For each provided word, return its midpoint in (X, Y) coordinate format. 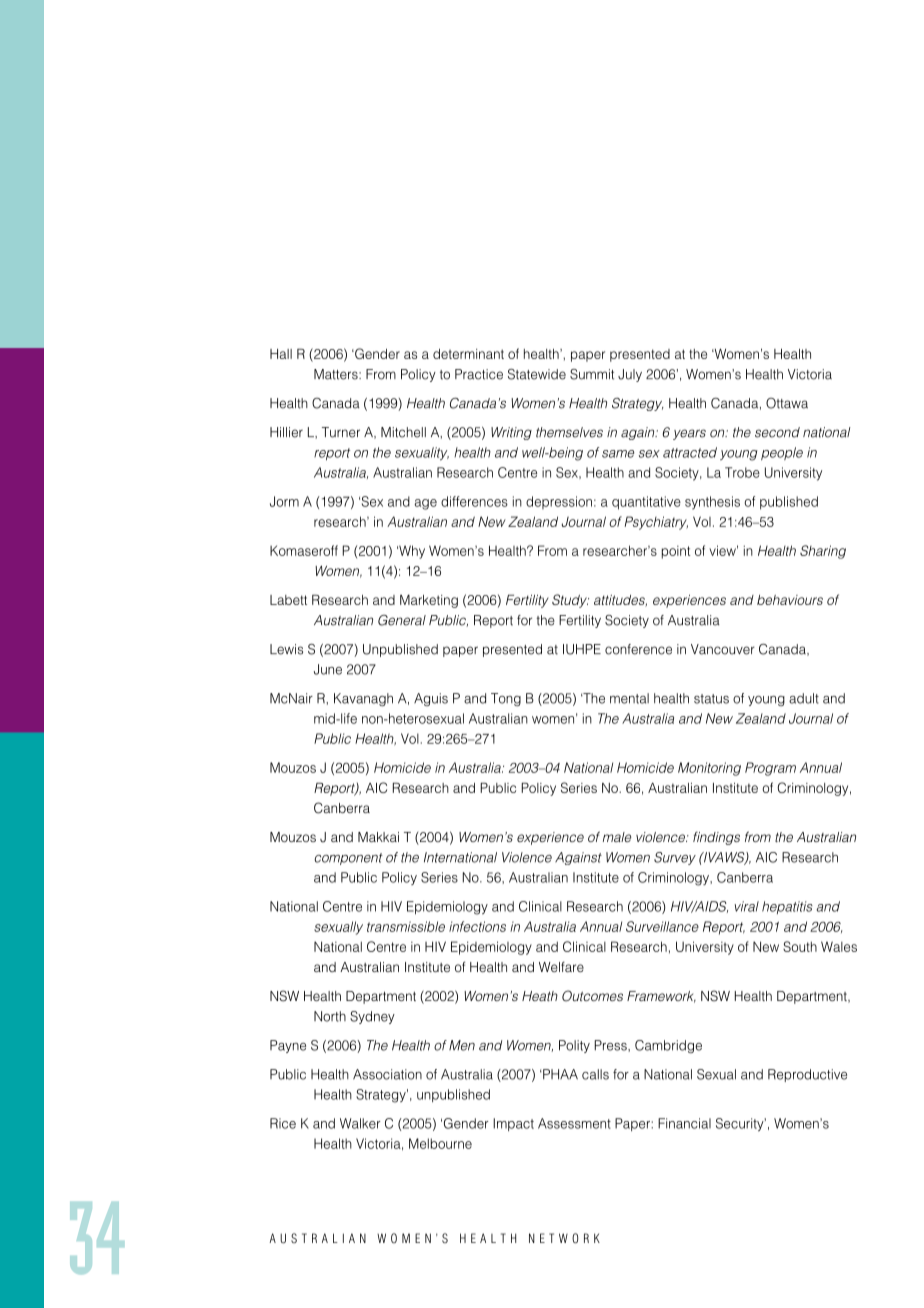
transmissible (406, 926)
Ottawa (787, 403)
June (328, 669)
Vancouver (723, 649)
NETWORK (564, 1238)
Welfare (561, 966)
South (800, 946)
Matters (337, 374)
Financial (684, 1123)
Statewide (537, 374)
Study (570, 601)
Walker (360, 1123)
